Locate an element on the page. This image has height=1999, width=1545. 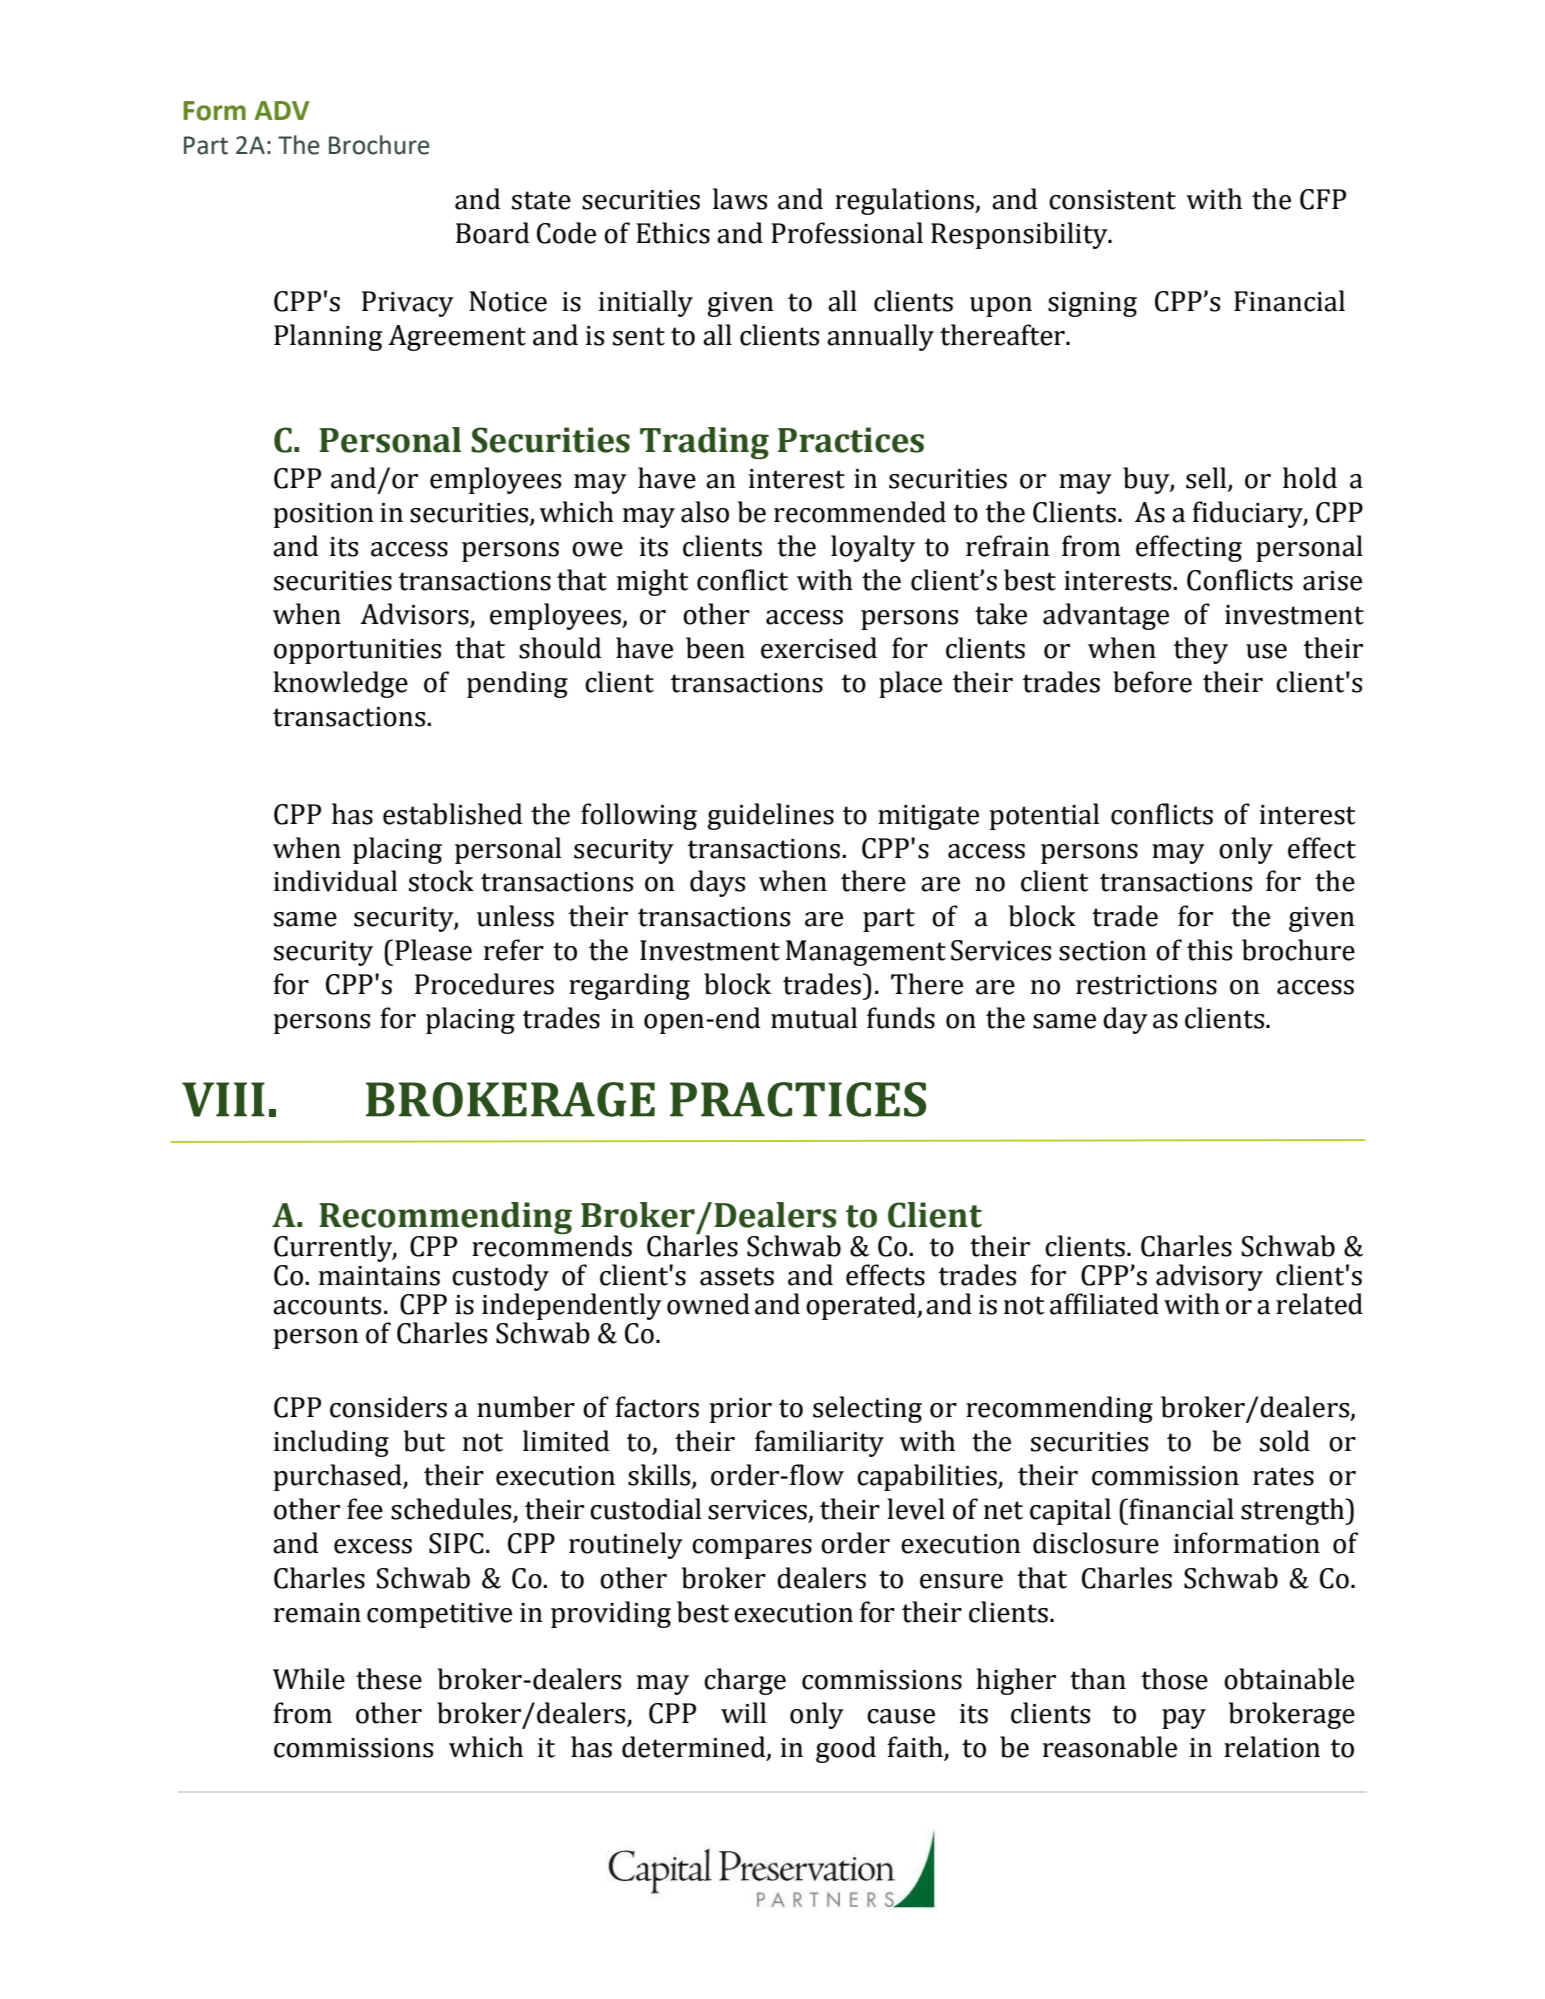
assets is located at coordinates (737, 1276).
